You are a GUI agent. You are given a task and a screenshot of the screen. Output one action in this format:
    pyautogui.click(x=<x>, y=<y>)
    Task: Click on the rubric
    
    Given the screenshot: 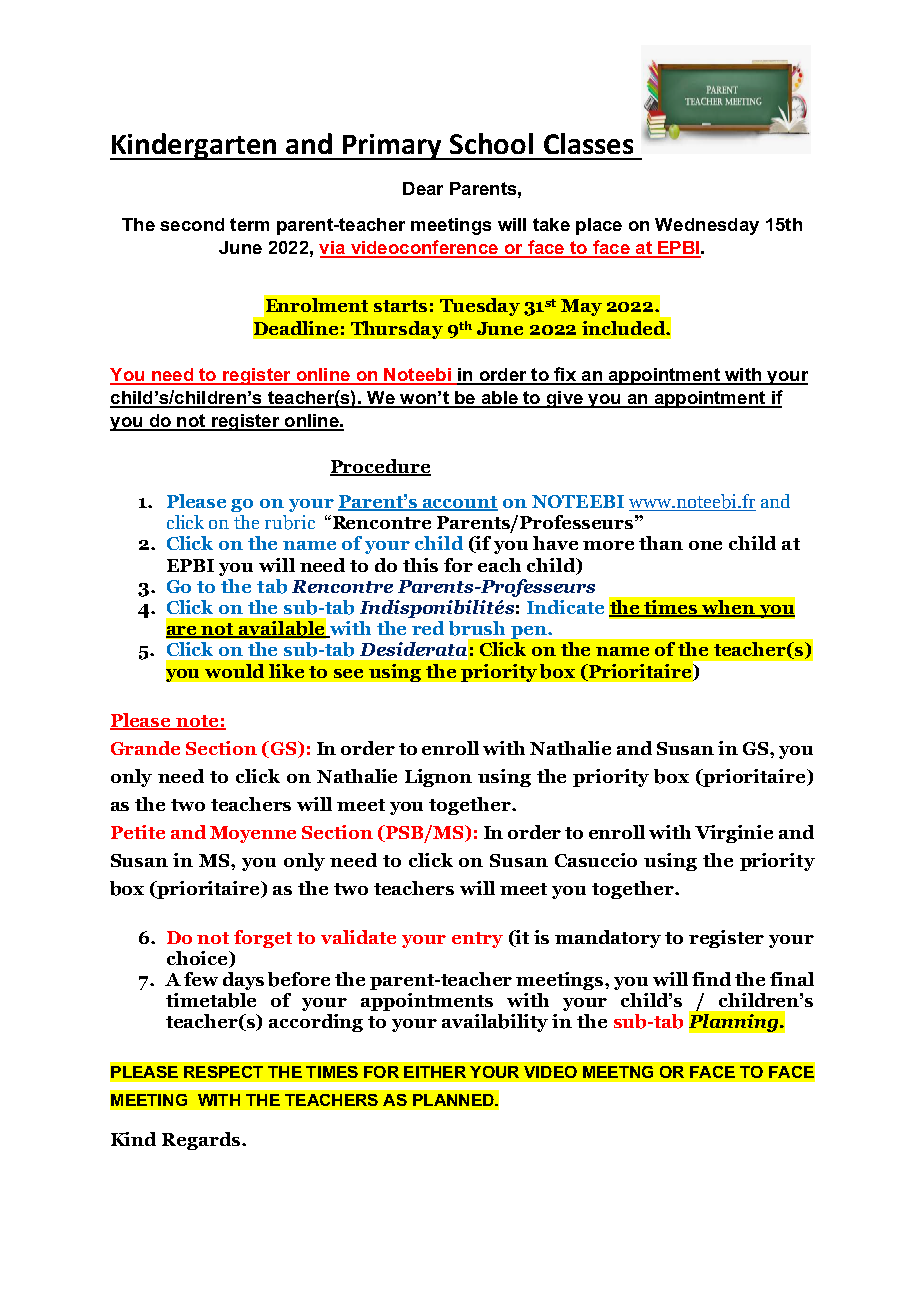 What is the action you would take?
    pyautogui.click(x=290, y=522)
